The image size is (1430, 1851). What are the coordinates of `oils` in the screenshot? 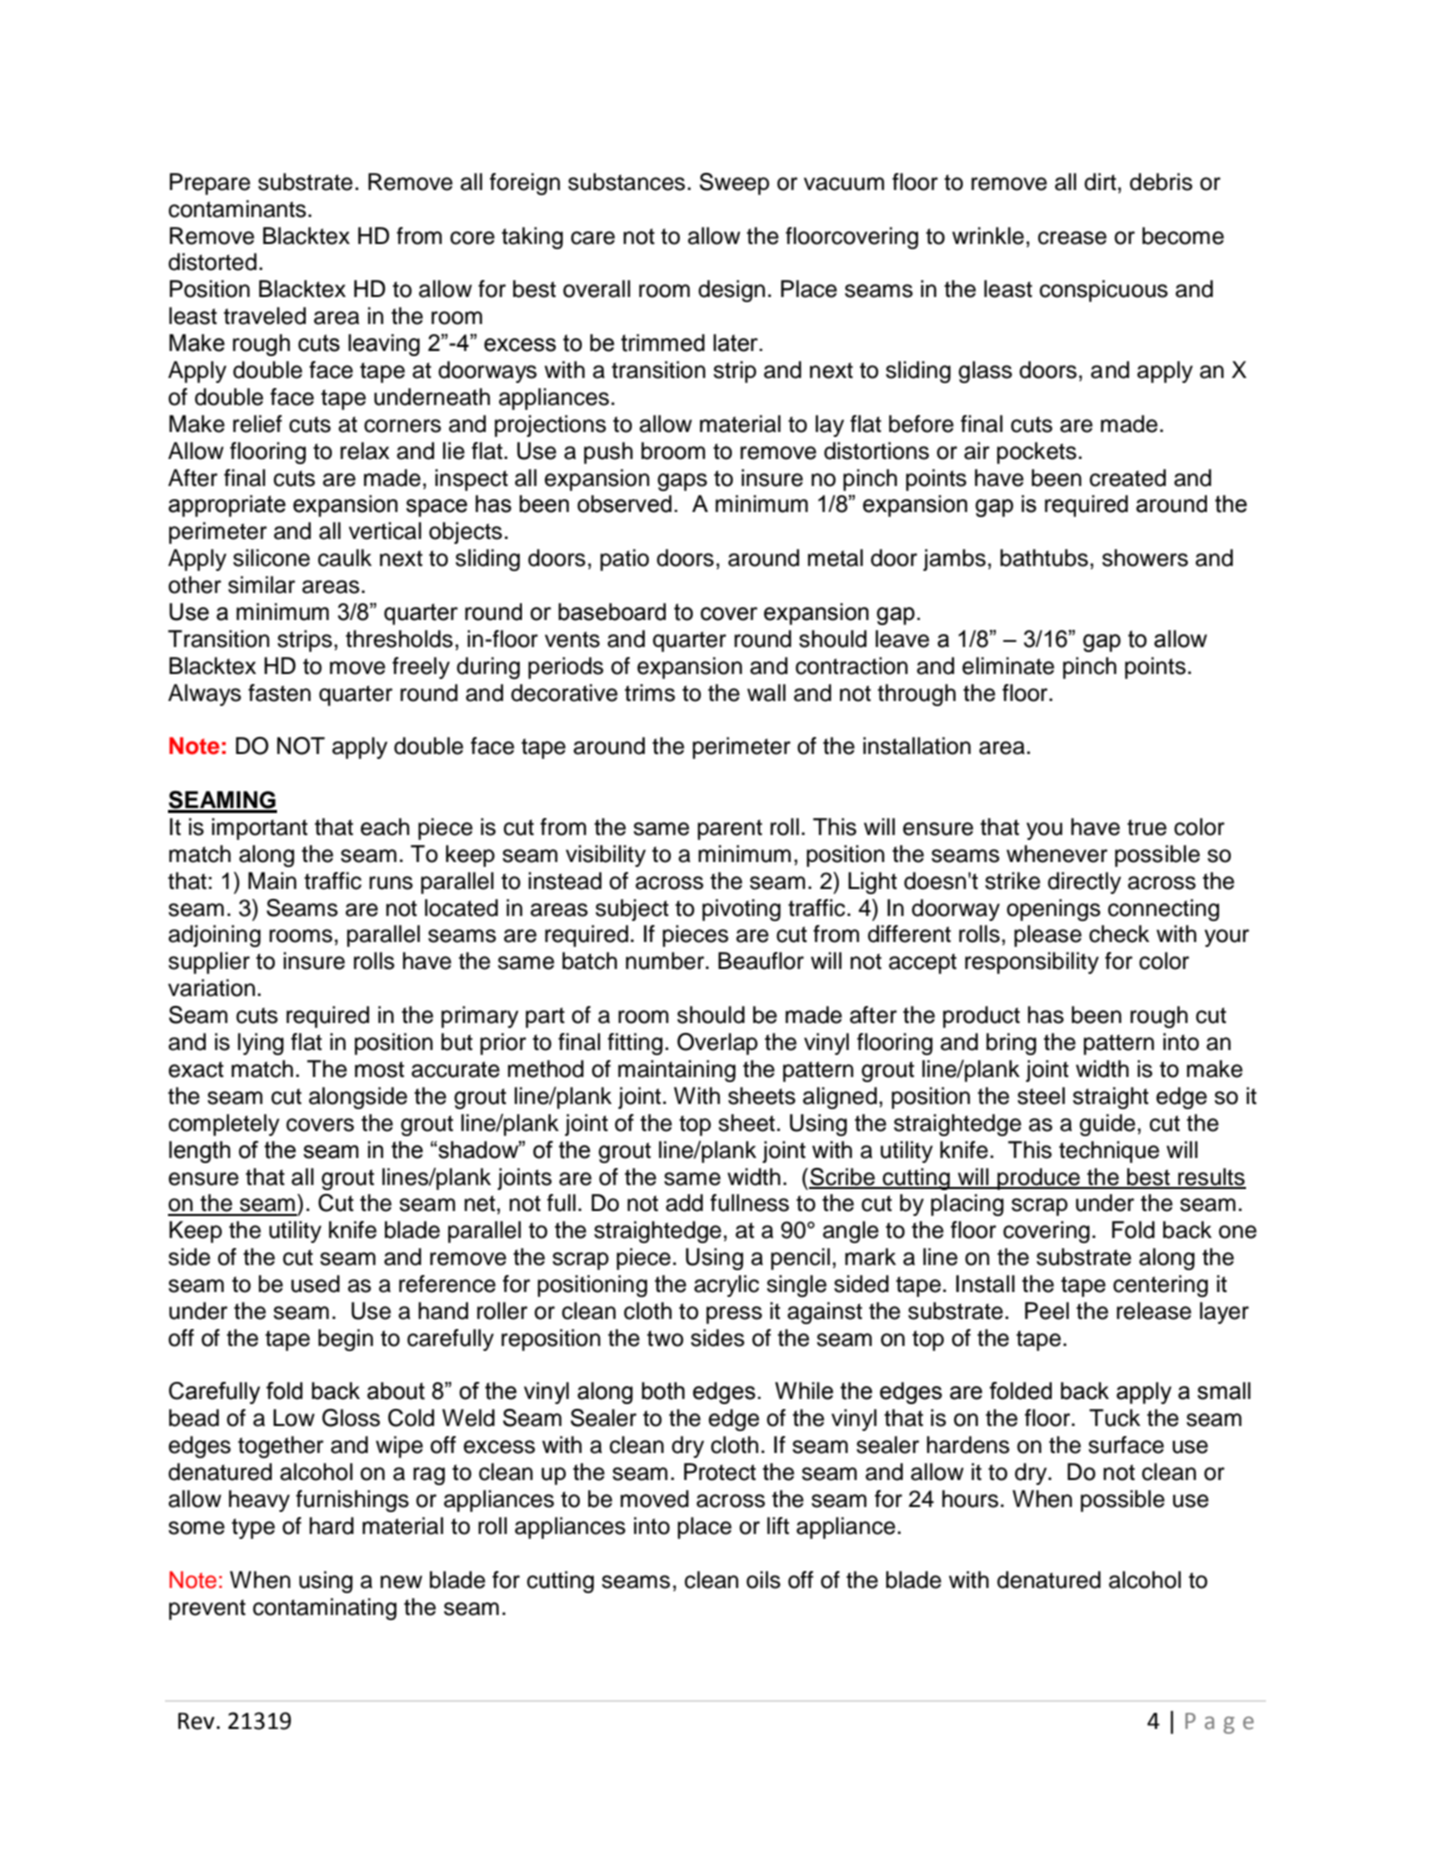 It's located at (763, 1580).
